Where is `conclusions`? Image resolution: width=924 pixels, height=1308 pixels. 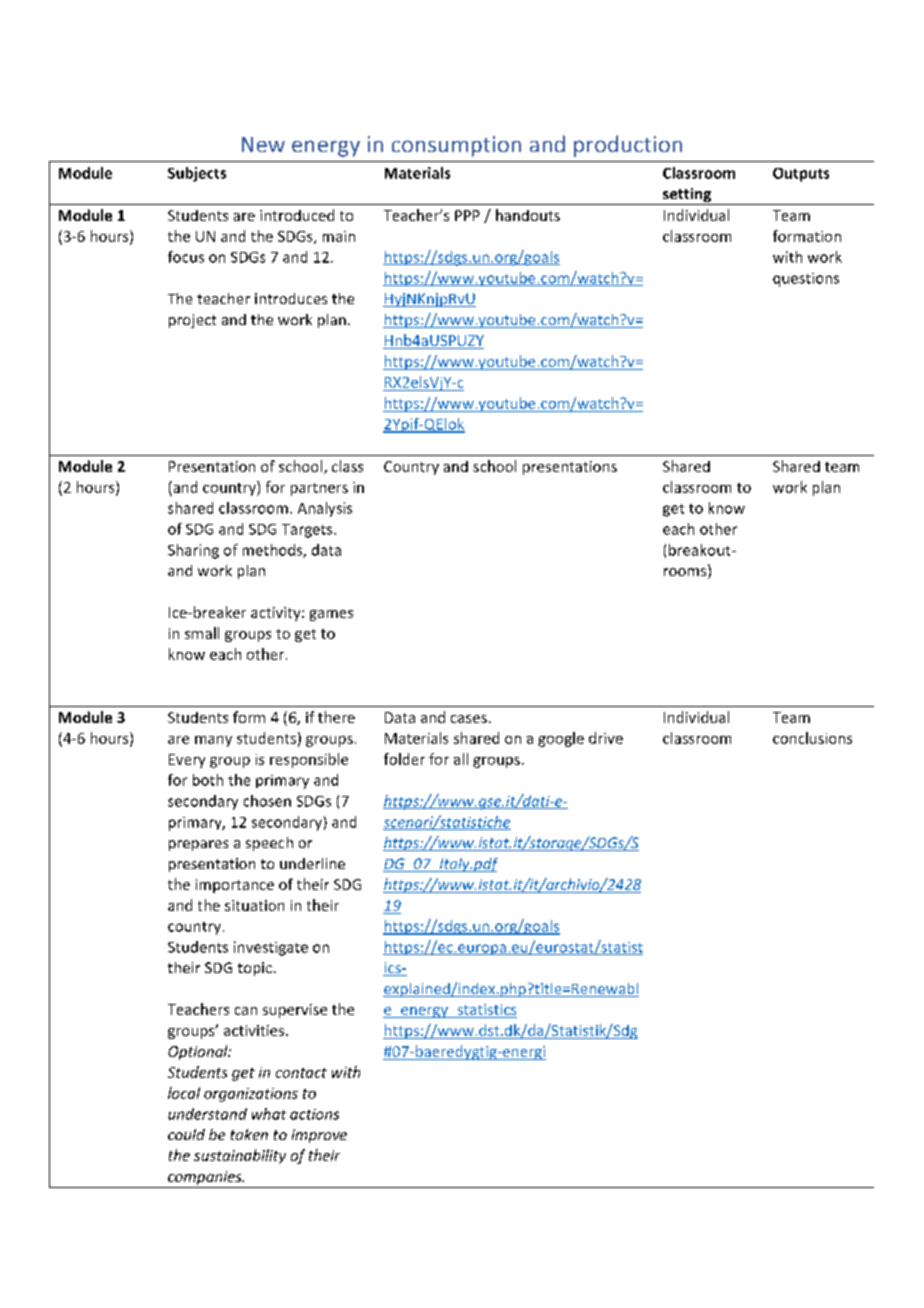
conclusions is located at coordinates (812, 738).
